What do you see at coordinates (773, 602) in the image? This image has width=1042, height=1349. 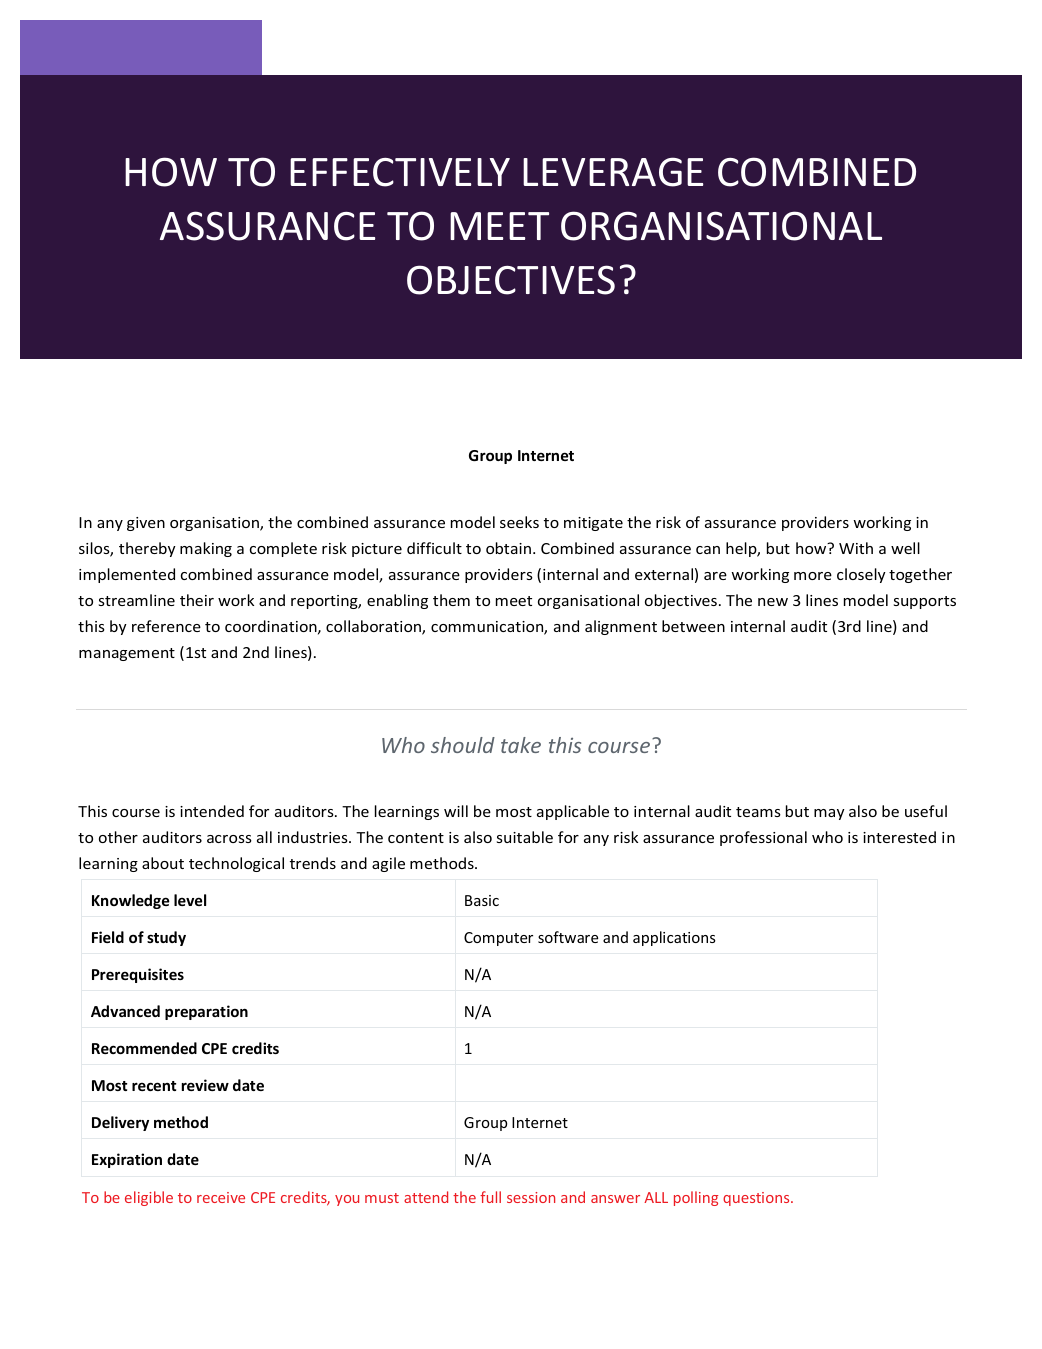 I see `new` at bounding box center [773, 602].
